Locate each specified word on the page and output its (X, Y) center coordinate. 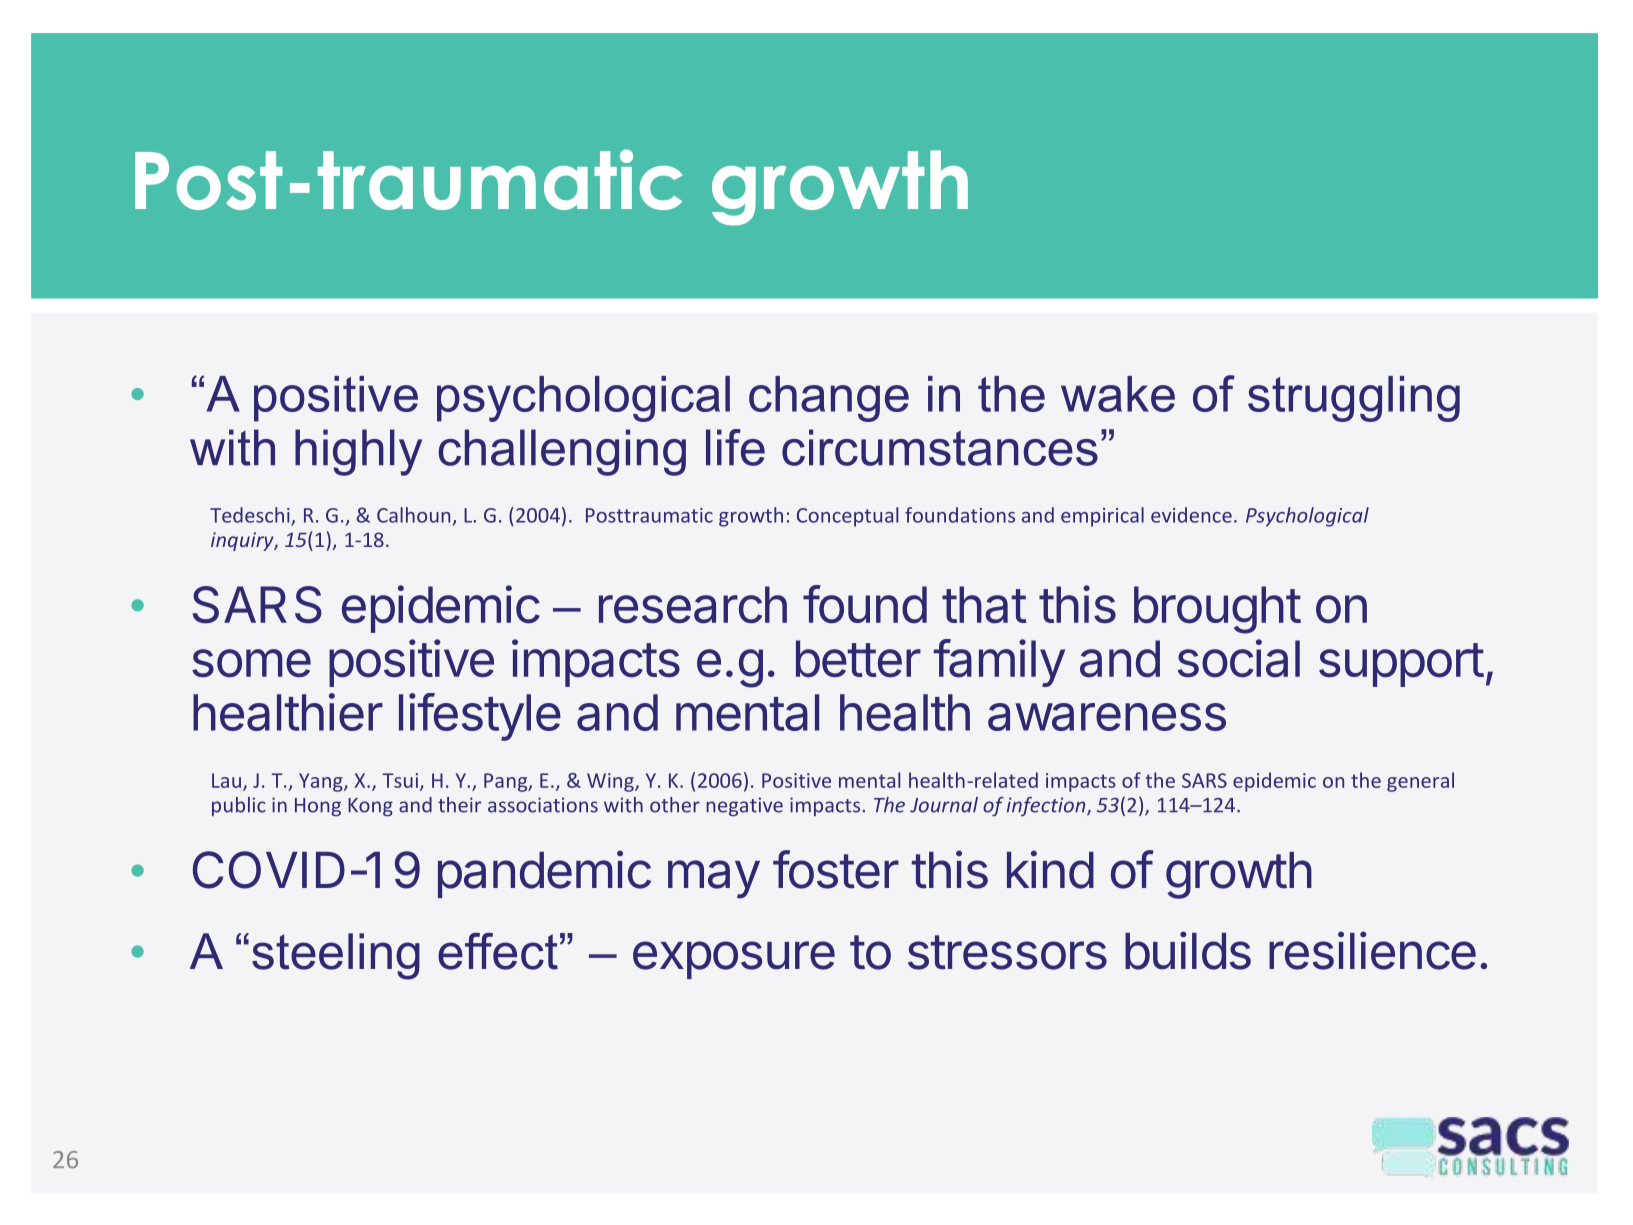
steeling (336, 956)
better (858, 659)
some (251, 663)
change (829, 399)
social (1239, 658)
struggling (1354, 399)
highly (358, 452)
